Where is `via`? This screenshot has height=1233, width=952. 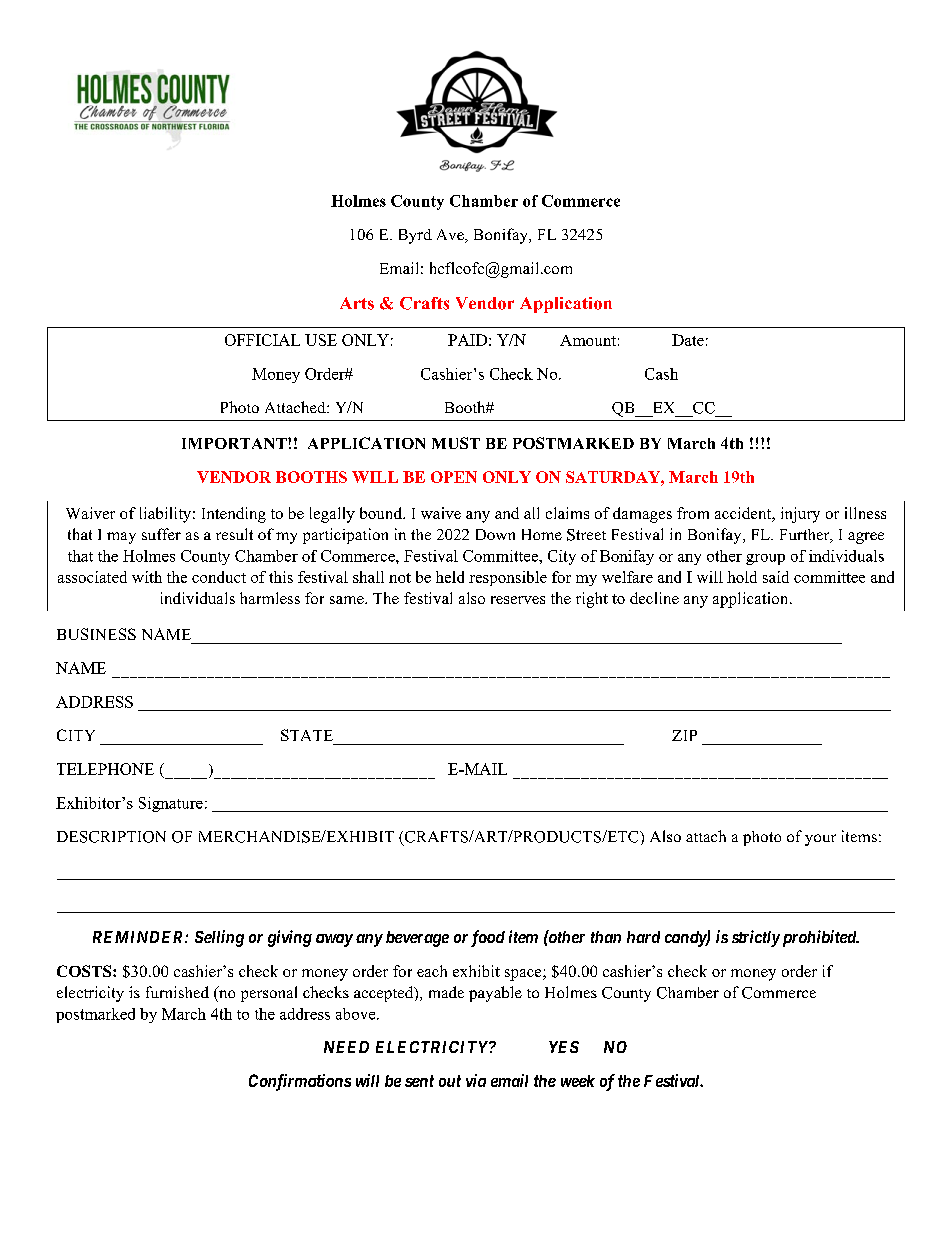
via is located at coordinates (476, 1080).
